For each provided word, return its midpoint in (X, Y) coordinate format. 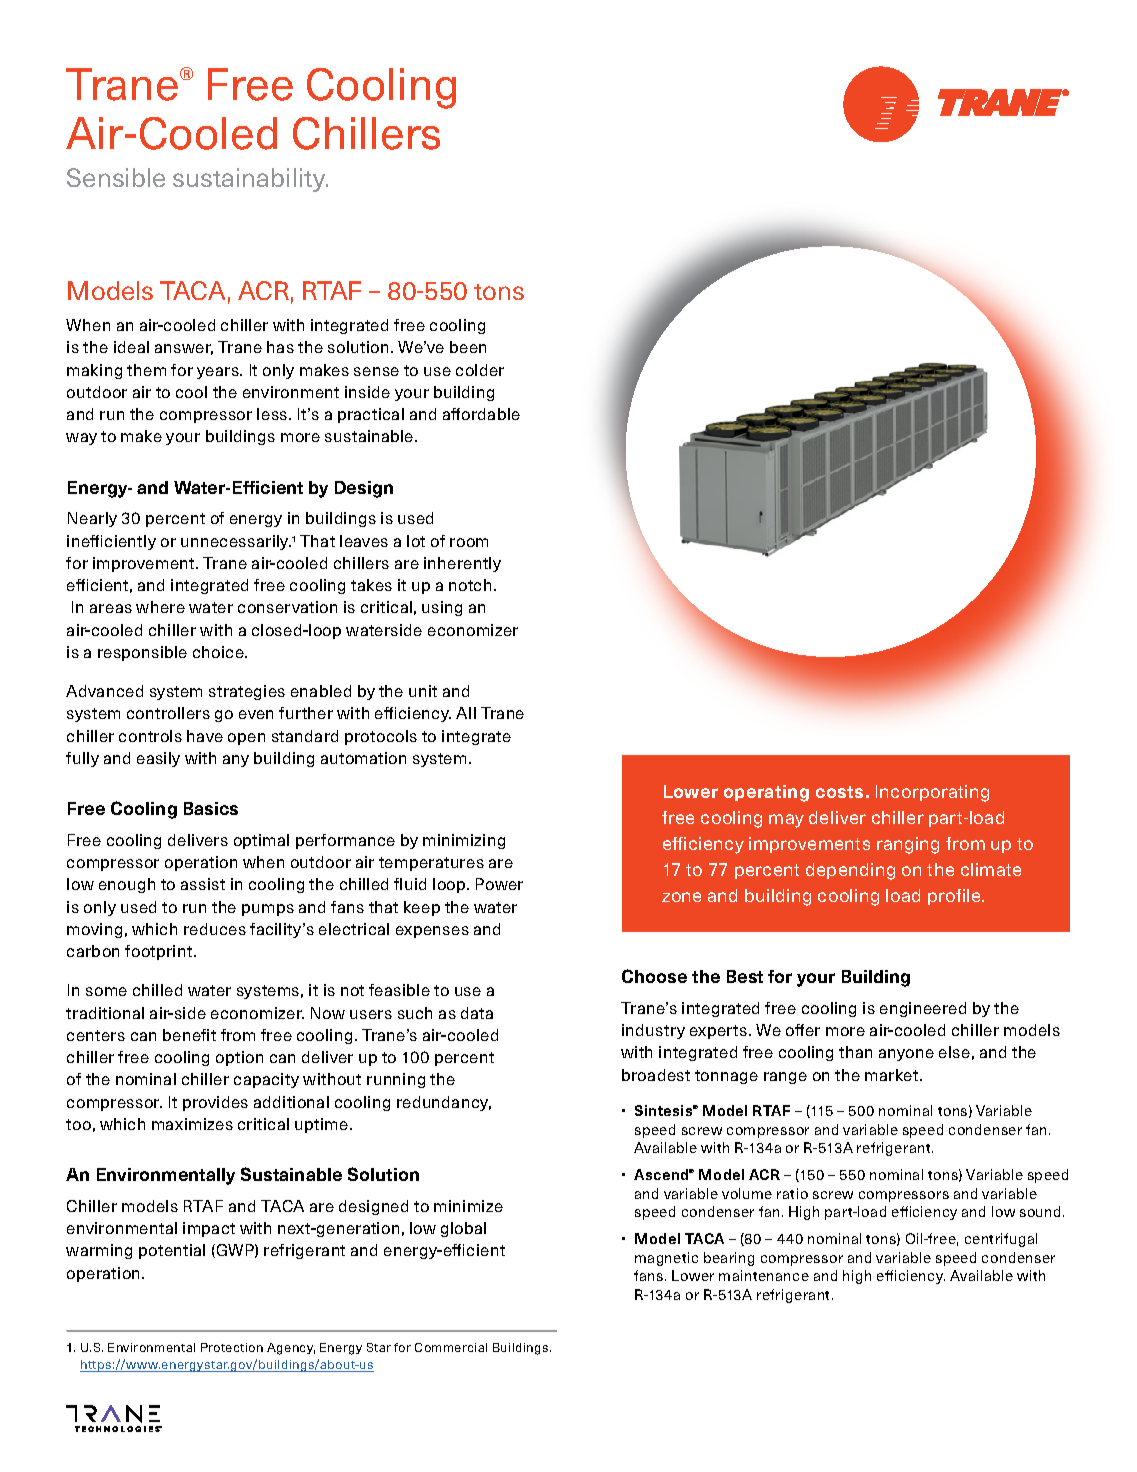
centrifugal (1001, 1240)
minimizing (464, 841)
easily (158, 759)
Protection (232, 1347)
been (468, 347)
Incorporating (932, 793)
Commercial (451, 1347)
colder (480, 370)
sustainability (250, 180)
